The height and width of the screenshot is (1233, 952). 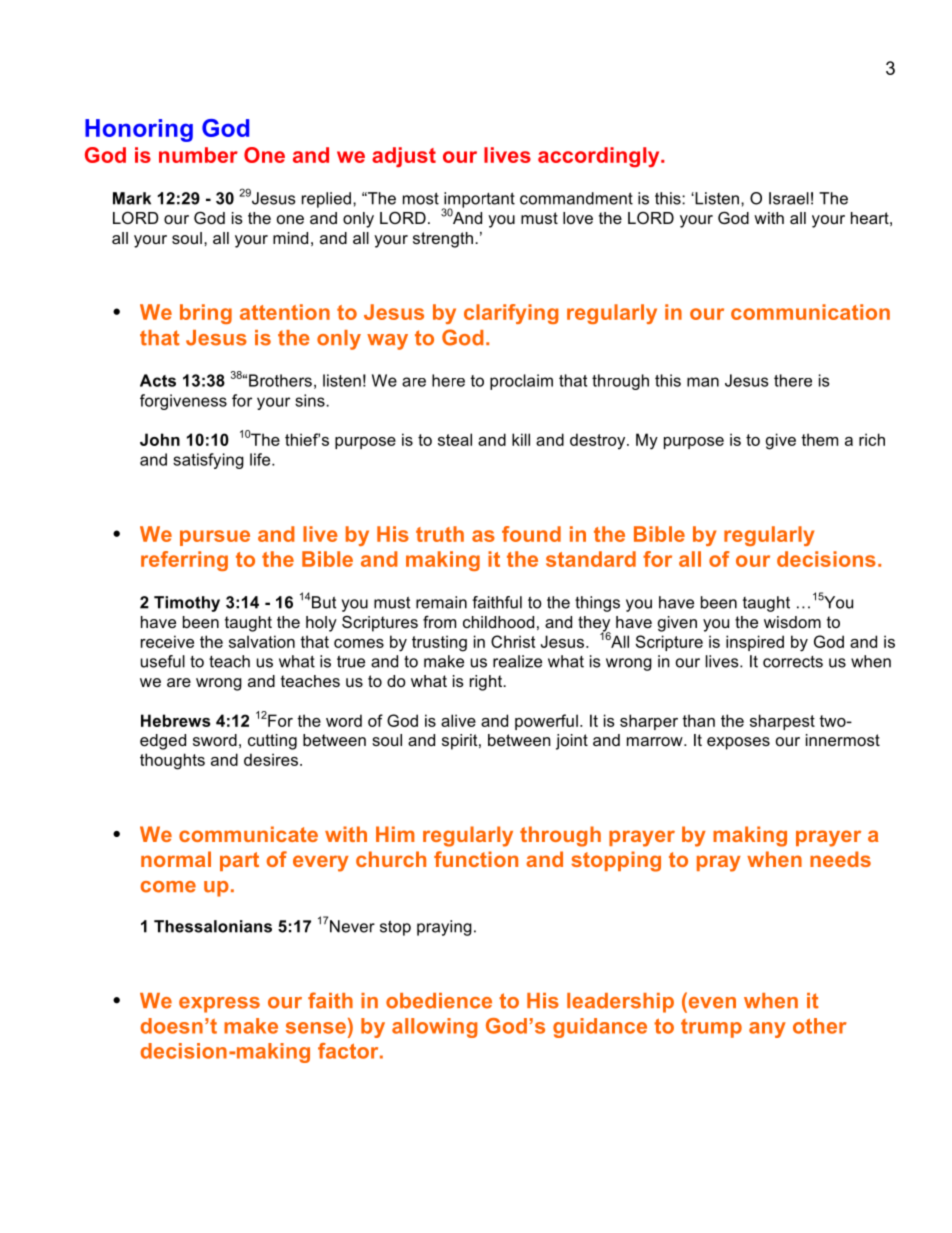 What do you see at coordinates (478, 201) in the screenshot?
I see `important` at bounding box center [478, 201].
